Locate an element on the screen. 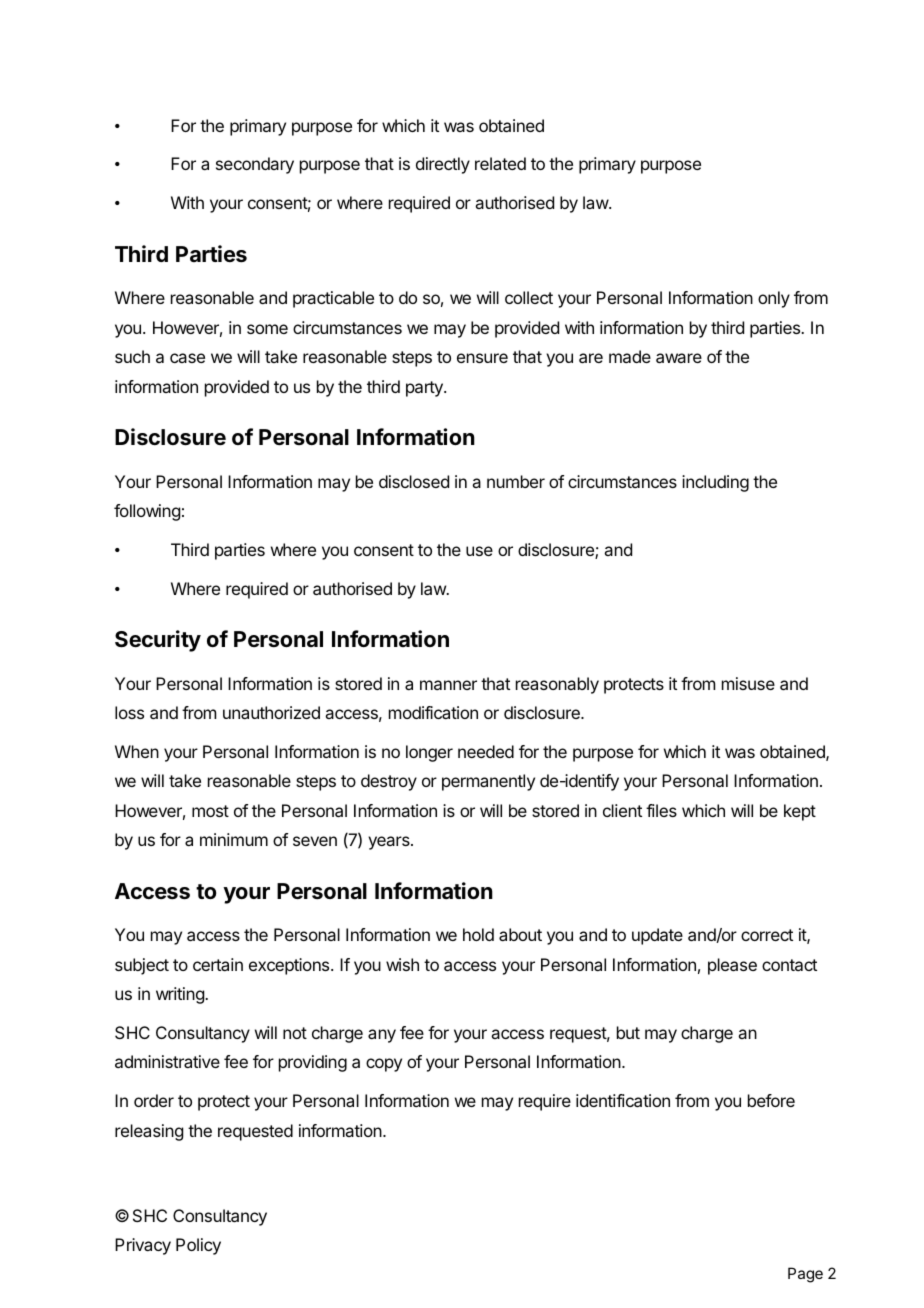  Policy is located at coordinates (198, 1246).
